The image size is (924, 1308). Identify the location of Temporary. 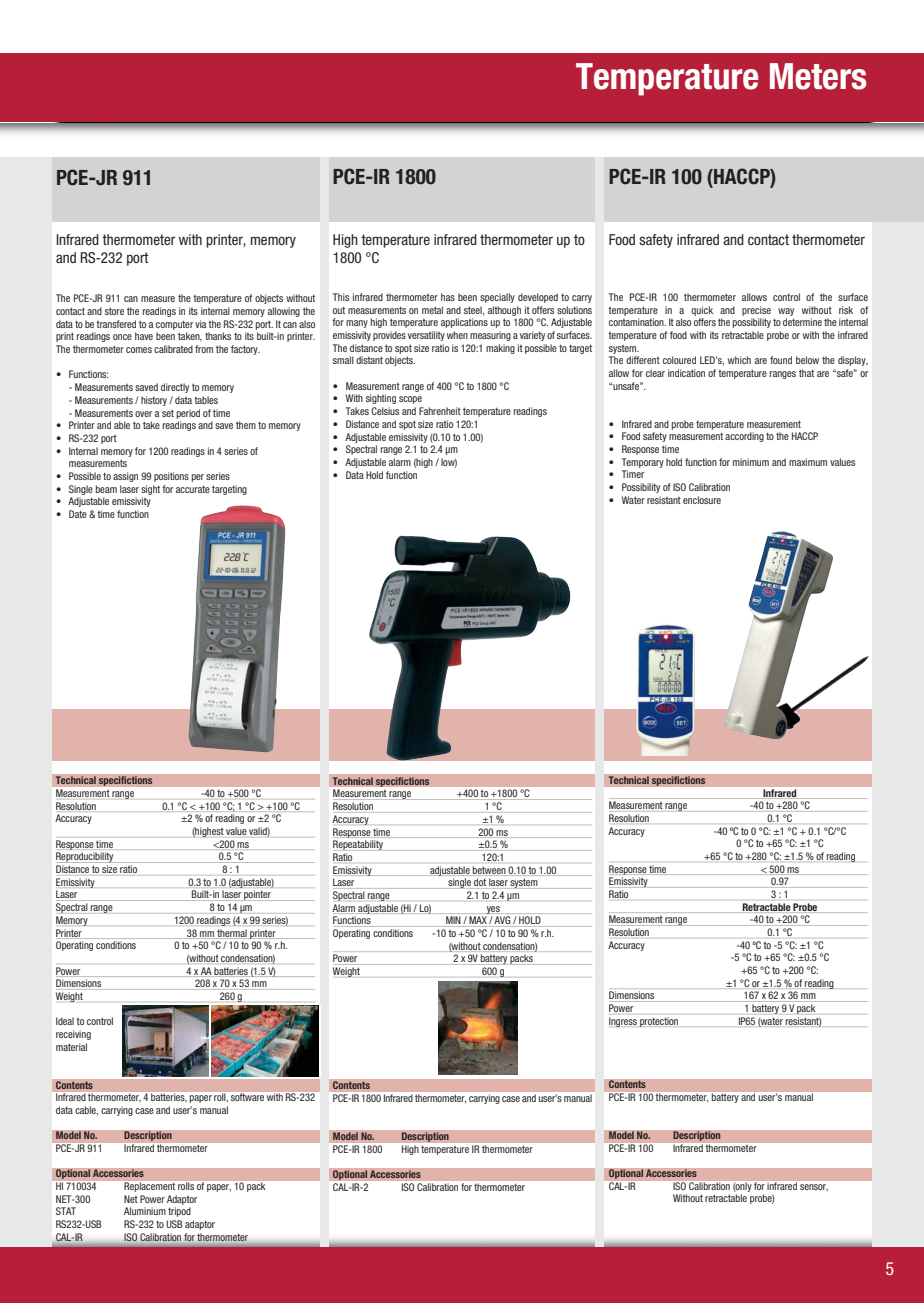
(643, 463).
